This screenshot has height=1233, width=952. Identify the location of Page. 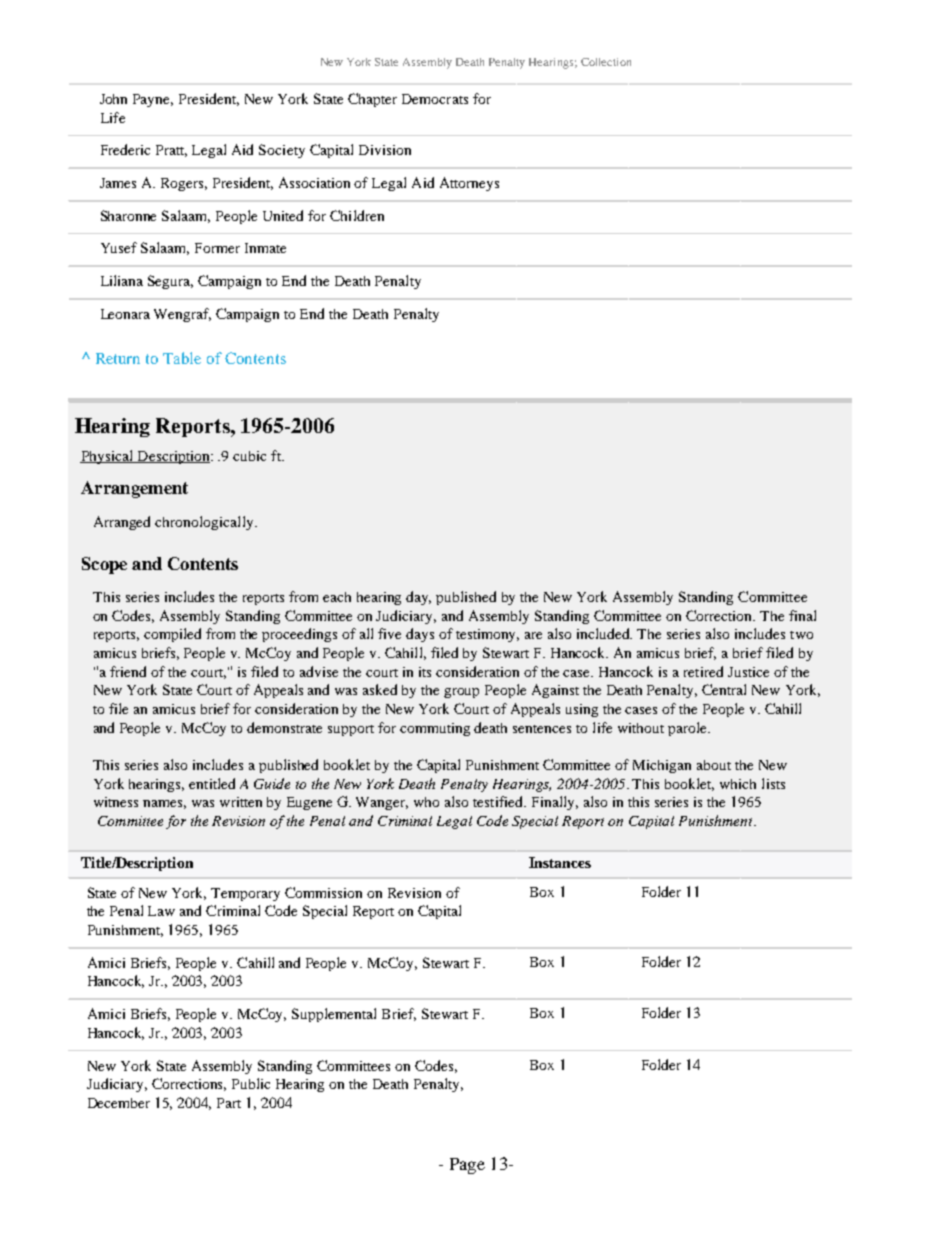
(467, 1166).
